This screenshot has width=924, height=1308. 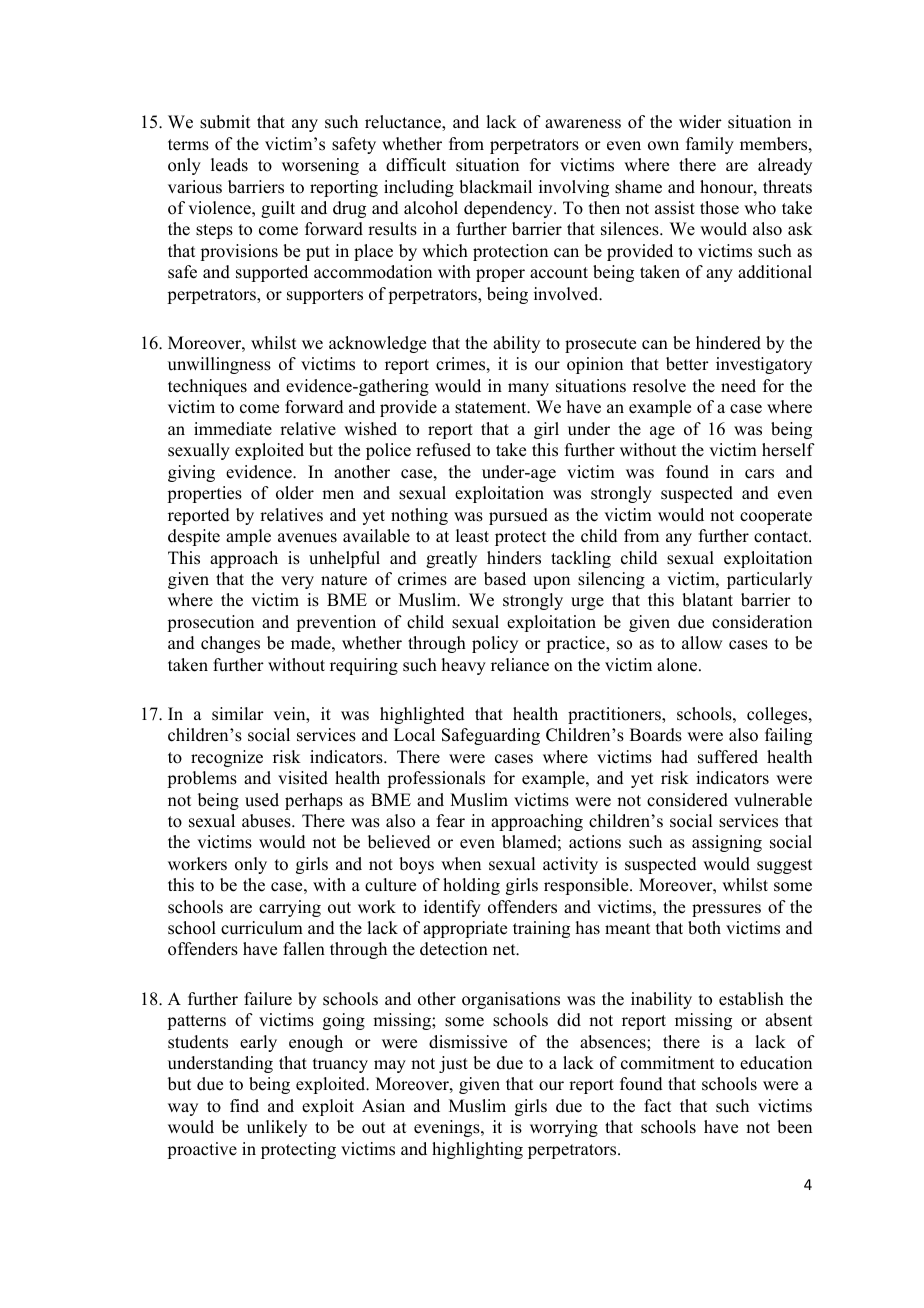 I want to click on allow, so click(x=702, y=643).
